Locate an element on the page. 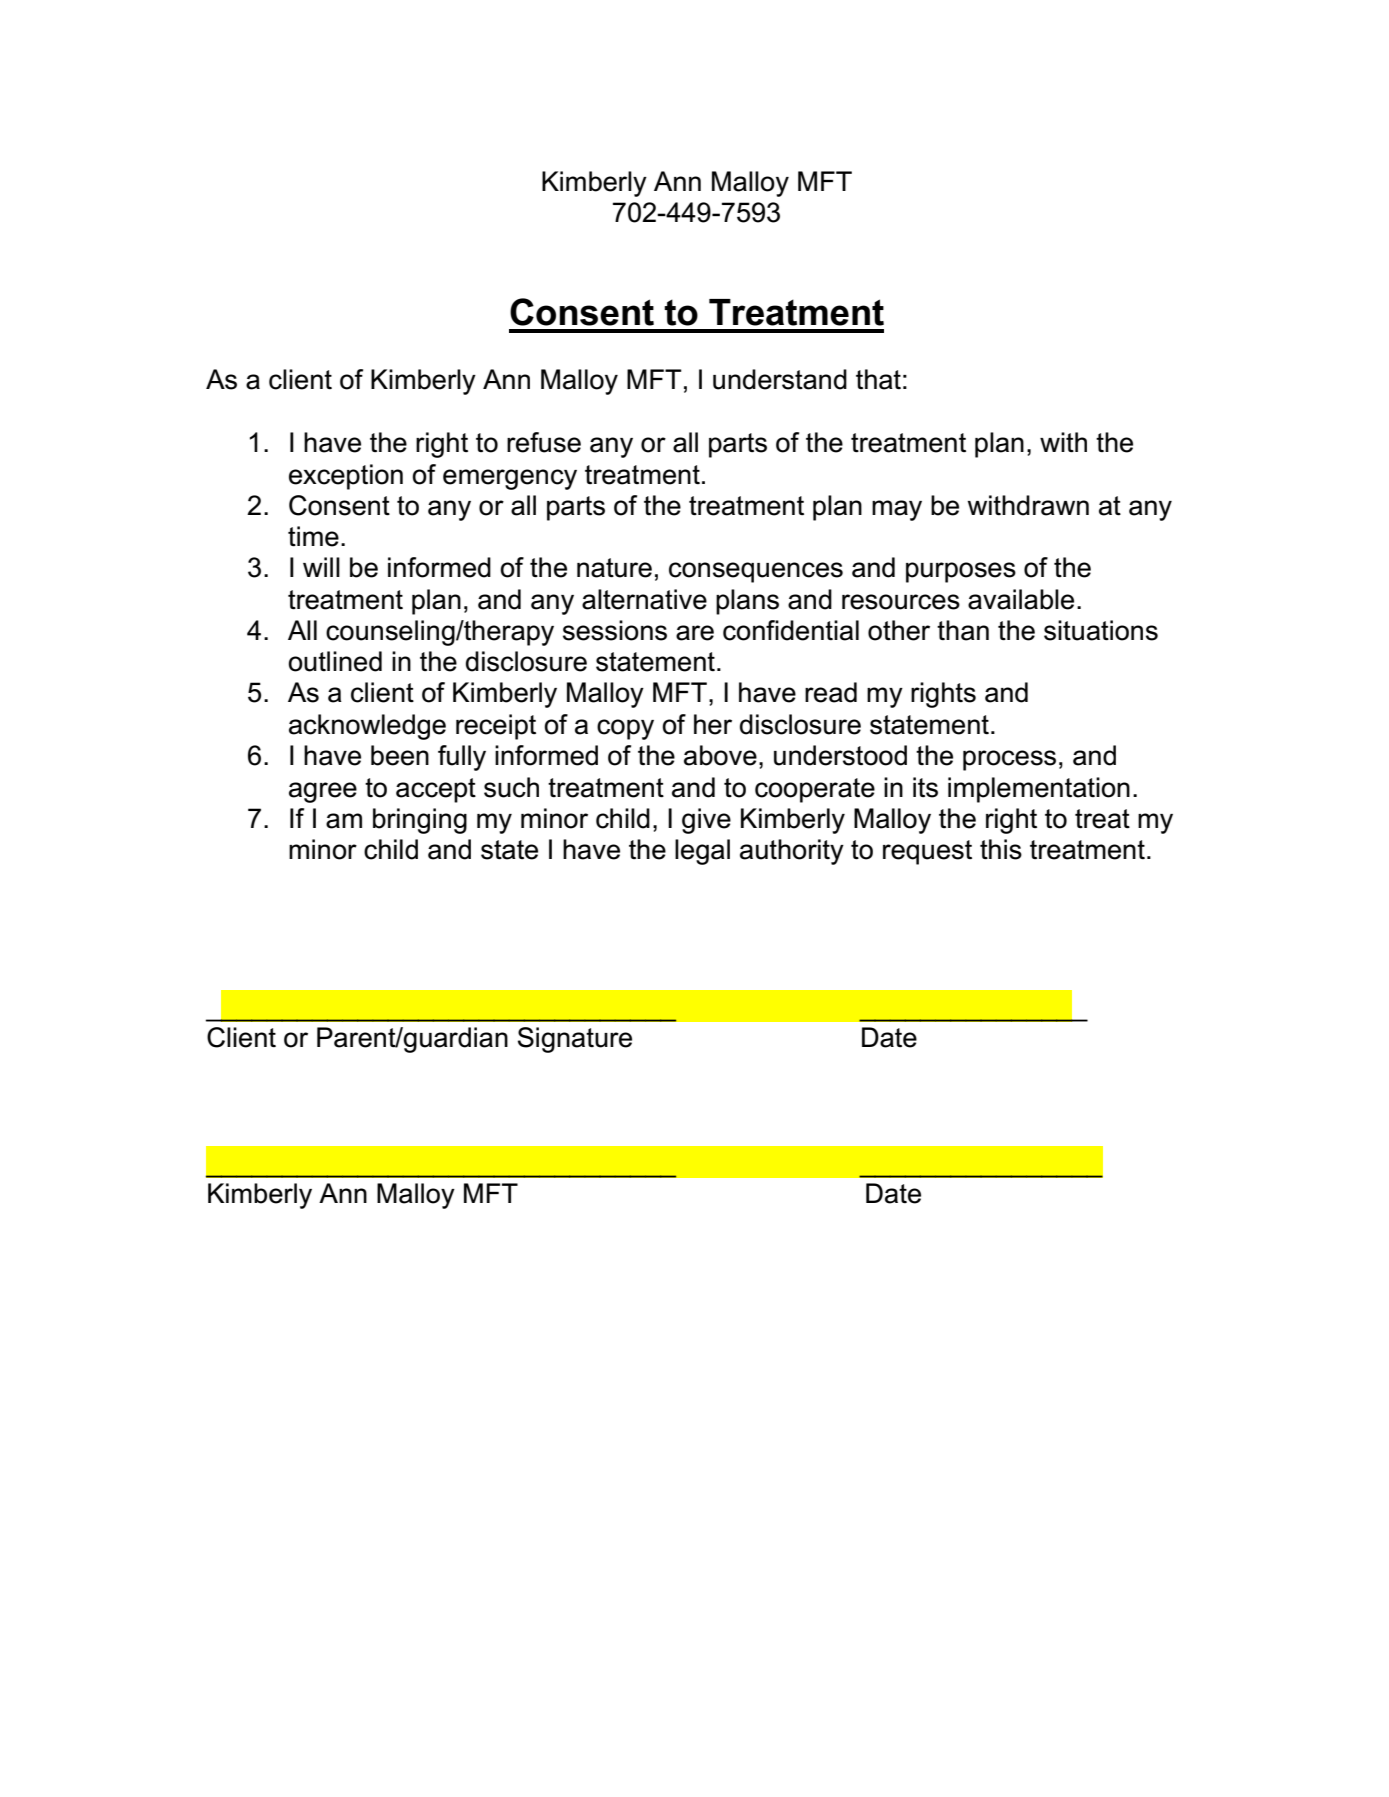 The width and height of the page is (1389, 1797). outlined is located at coordinates (335, 661).
